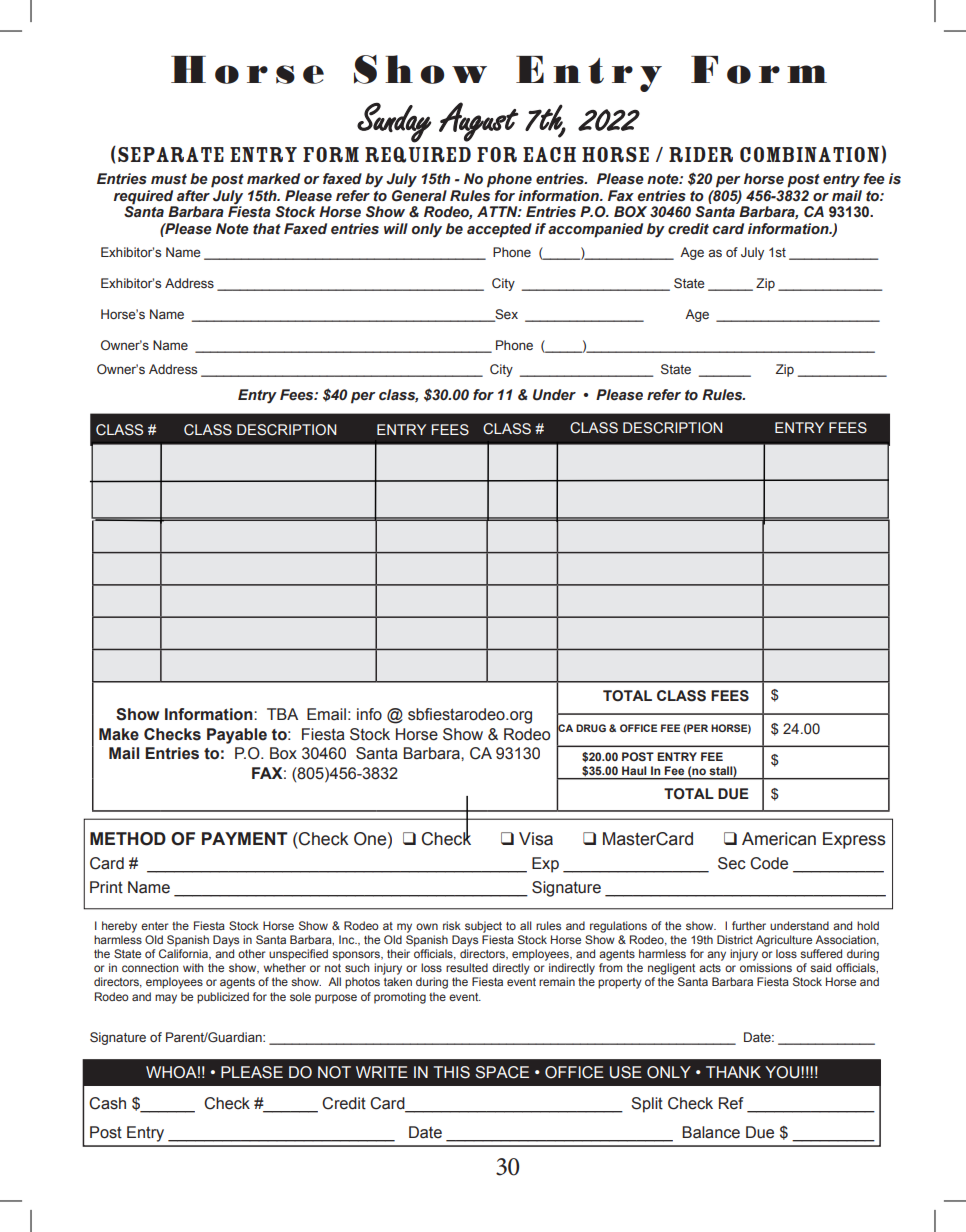 This image has width=966, height=1232. Describe the element at coordinates (595, 230) in the image. I see `accompanied` at that location.
